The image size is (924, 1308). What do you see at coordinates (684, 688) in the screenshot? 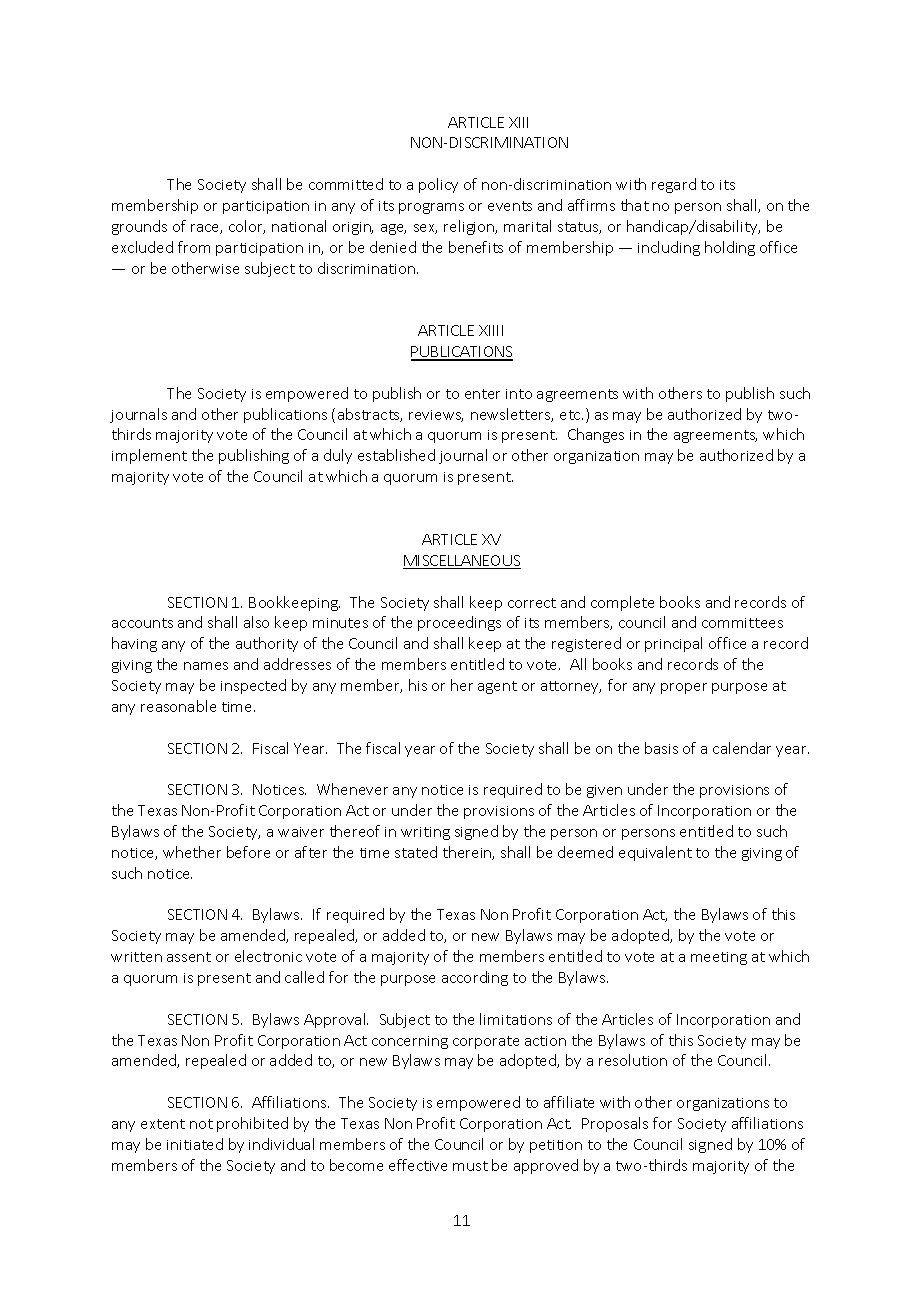
I see `proper` at bounding box center [684, 688].
